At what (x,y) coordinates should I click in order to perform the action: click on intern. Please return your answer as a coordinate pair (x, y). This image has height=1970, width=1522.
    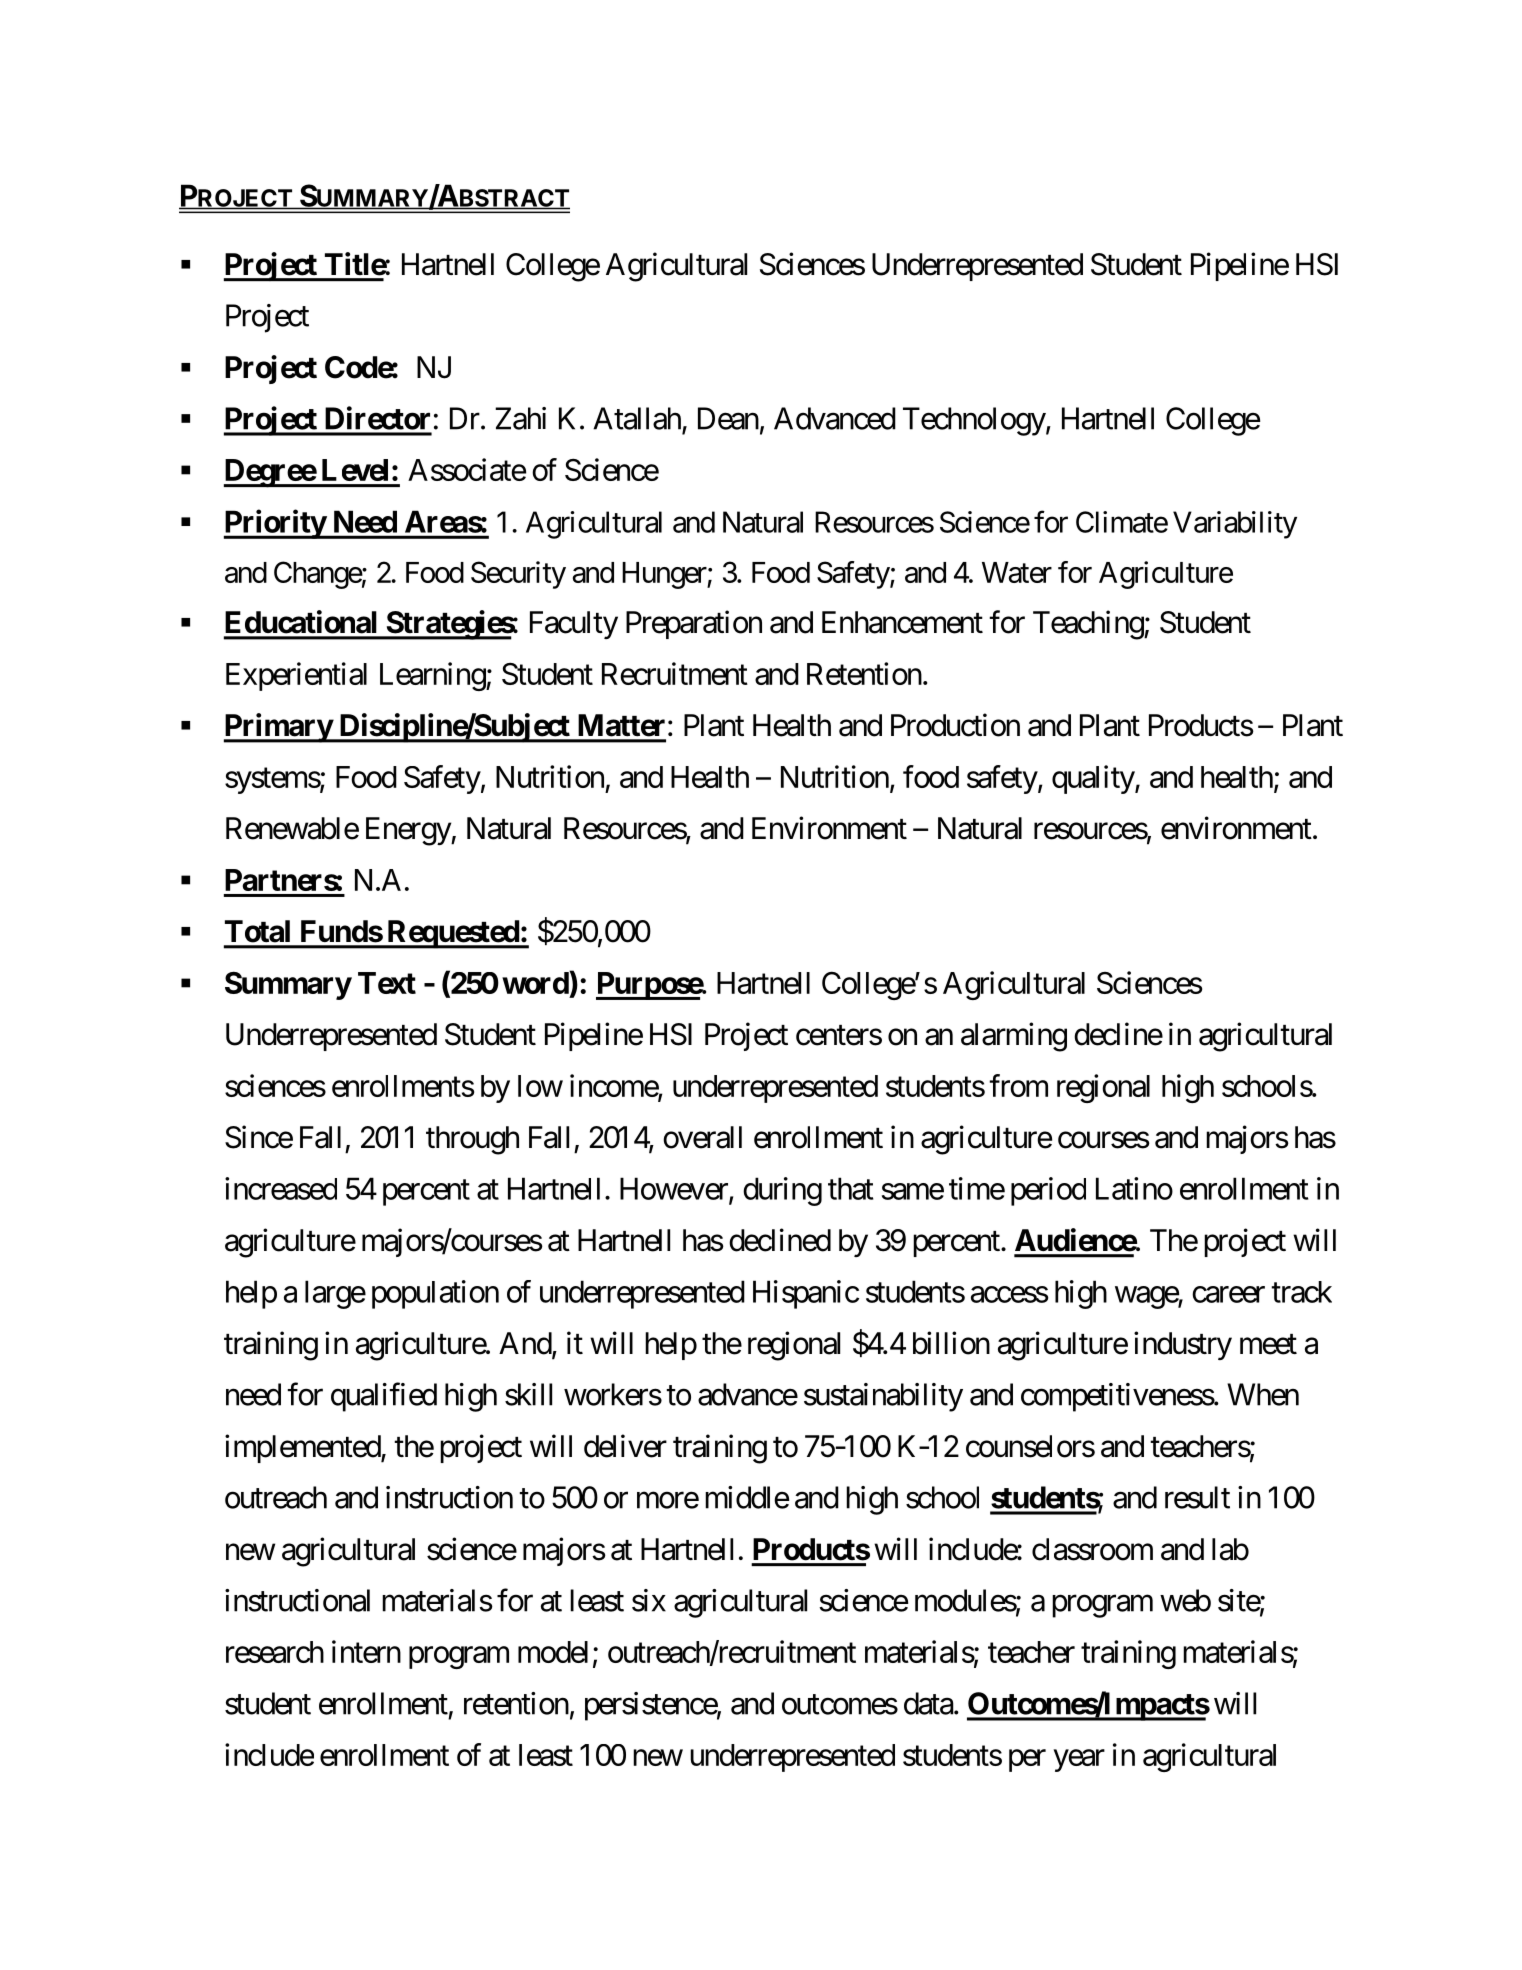
    Looking at the image, I should click on (366, 1651).
